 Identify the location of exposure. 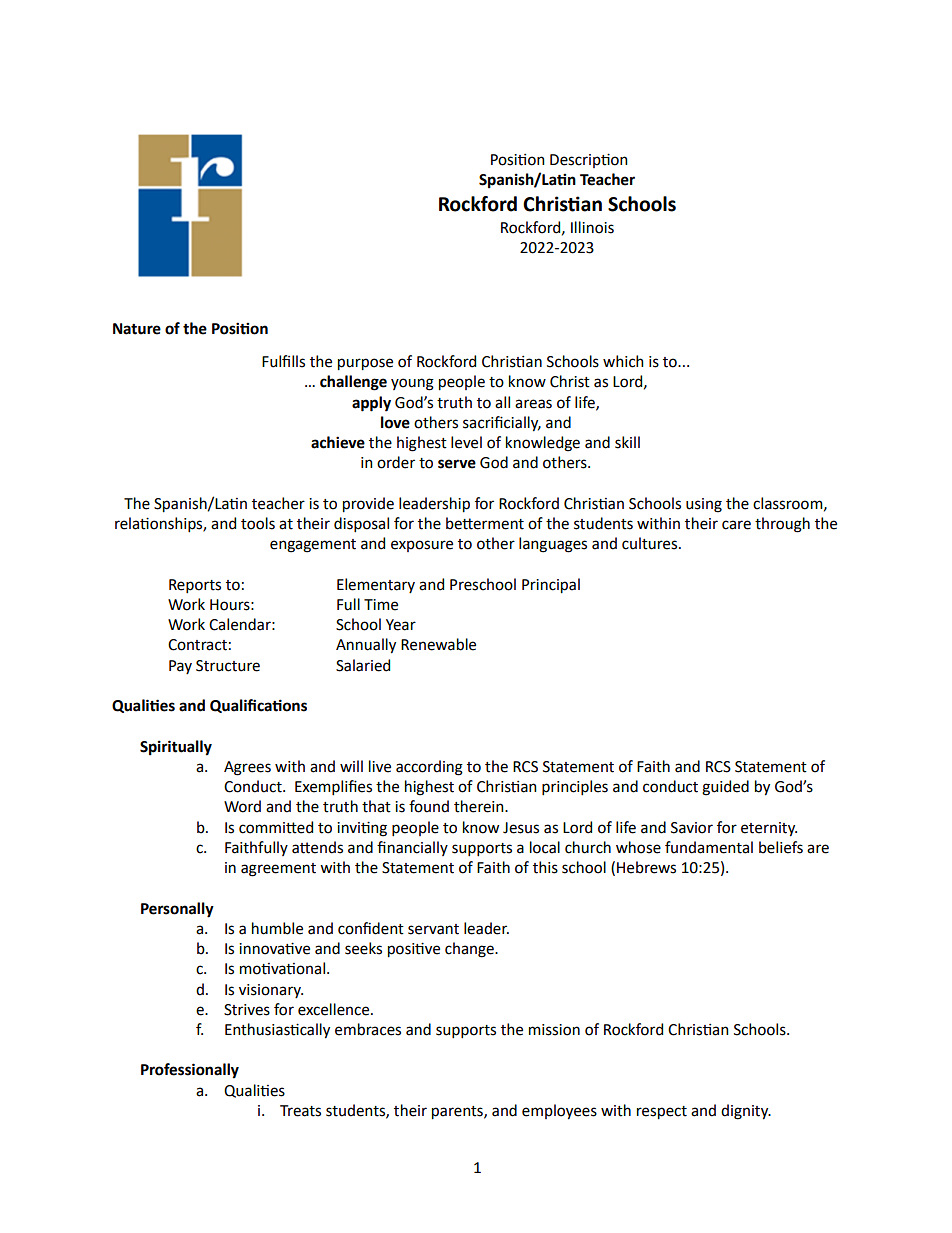
(422, 546).
